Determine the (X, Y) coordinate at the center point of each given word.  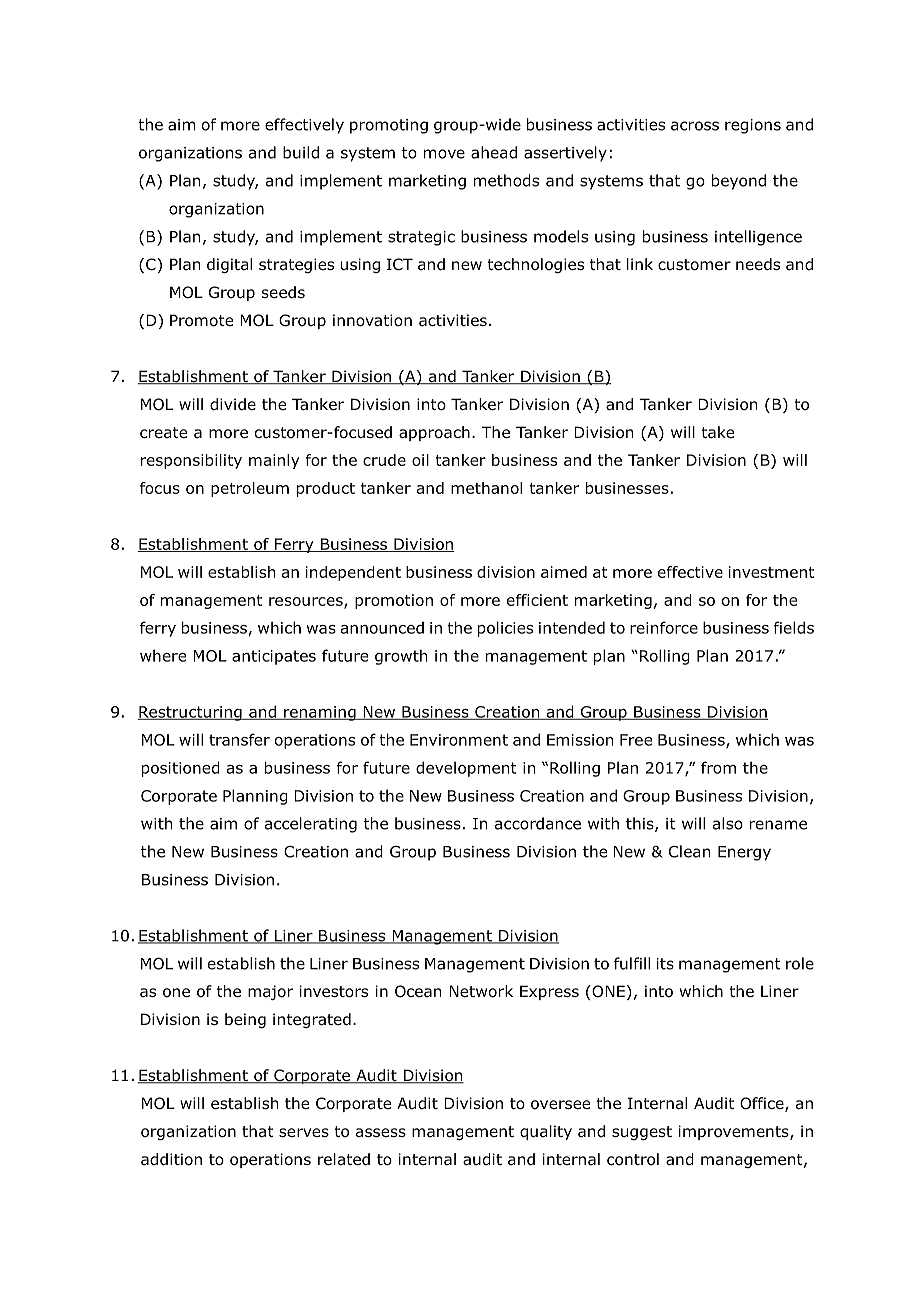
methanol (486, 488)
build (301, 152)
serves (304, 1132)
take (717, 432)
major (270, 992)
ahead (494, 152)
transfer (239, 739)
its (665, 964)
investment (771, 572)
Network (481, 991)
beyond (739, 182)
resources (307, 602)
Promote (201, 320)
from (718, 767)
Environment (459, 740)
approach (434, 433)
